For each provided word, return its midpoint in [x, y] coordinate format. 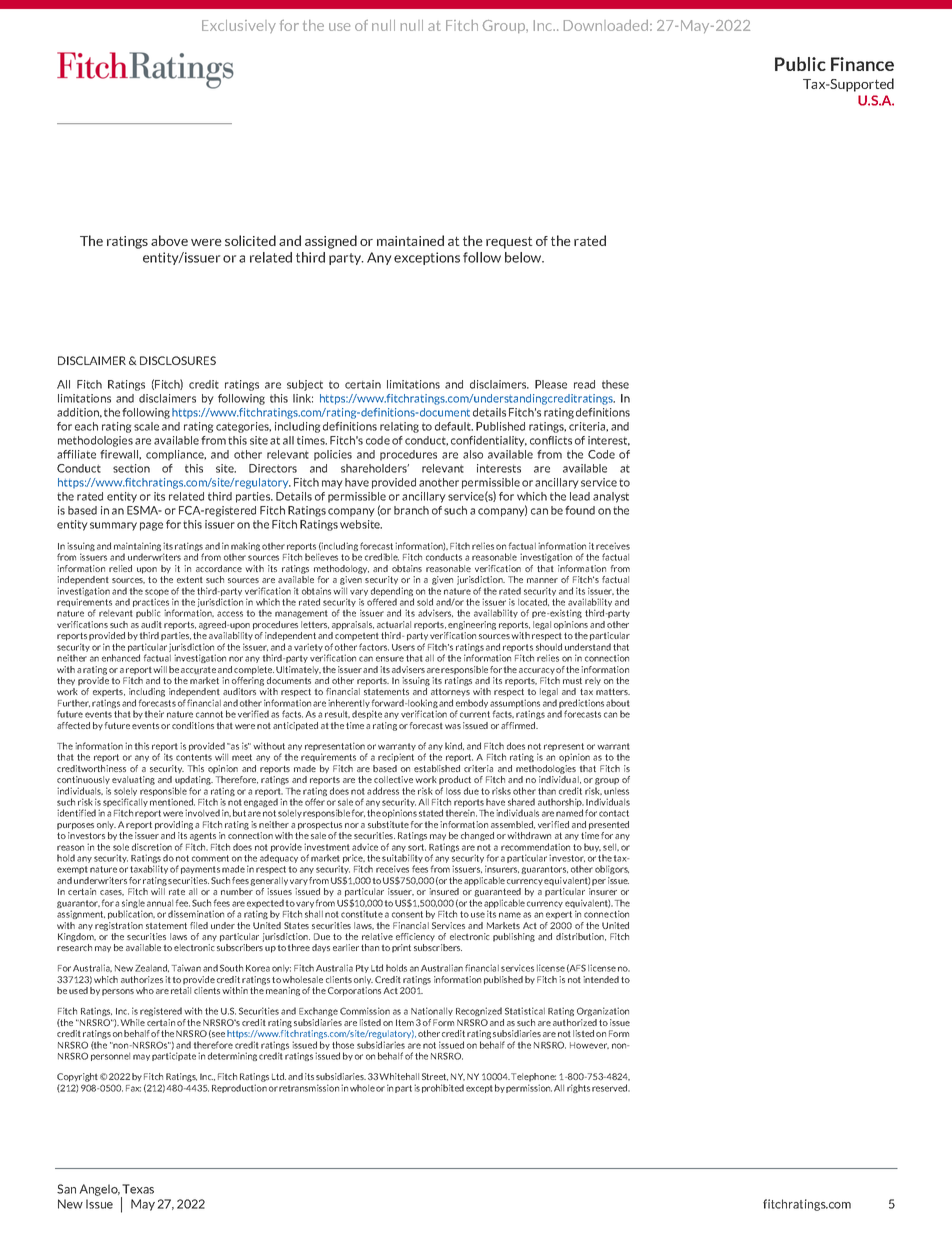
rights [578, 1088]
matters [613, 691]
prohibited [443, 1088]
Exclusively [239, 26]
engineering [472, 625]
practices [151, 604]
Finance [862, 64]
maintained [410, 240]
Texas [138, 1189]
